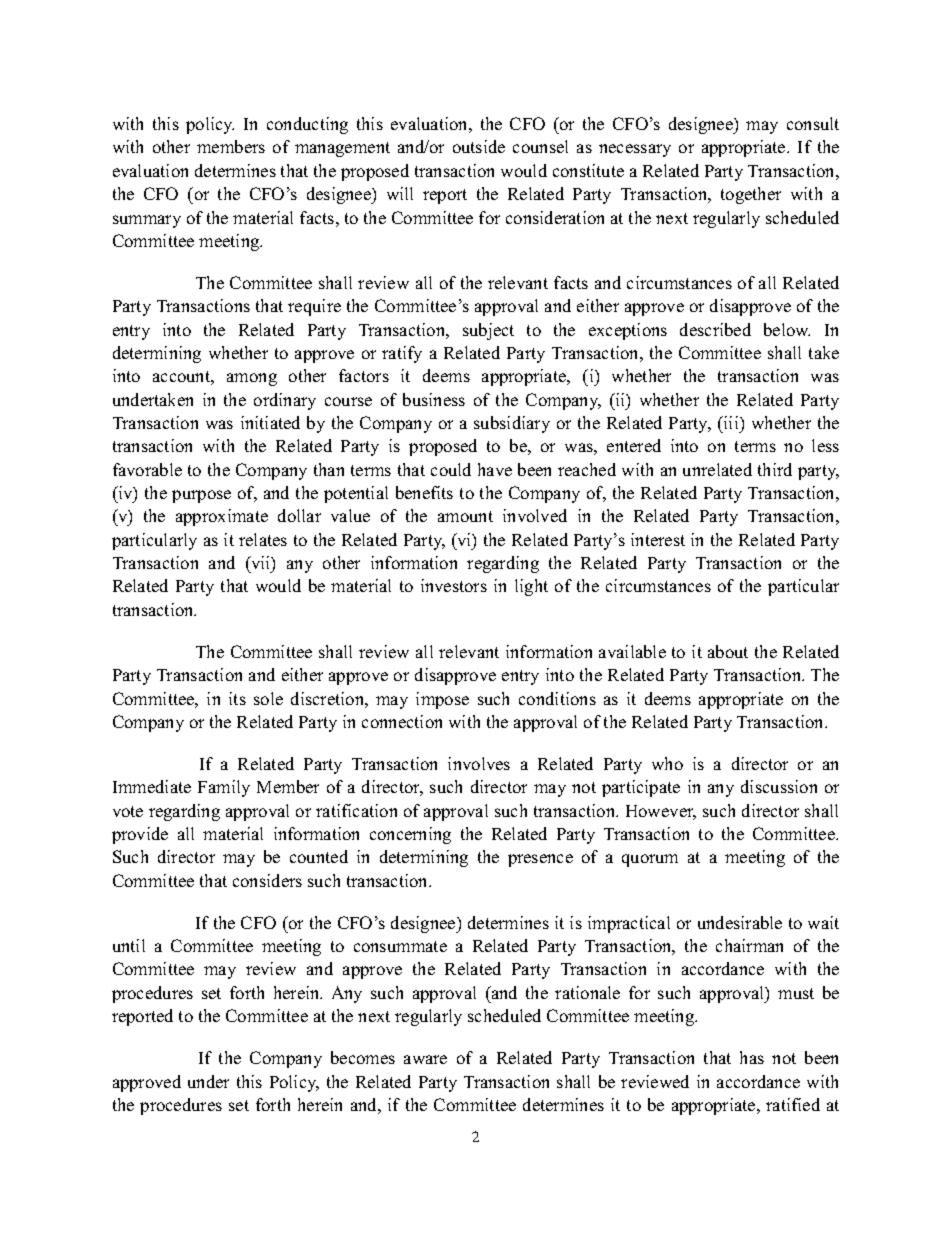 This screenshot has width=952, height=1233. I want to click on becomes, so click(363, 1057).
